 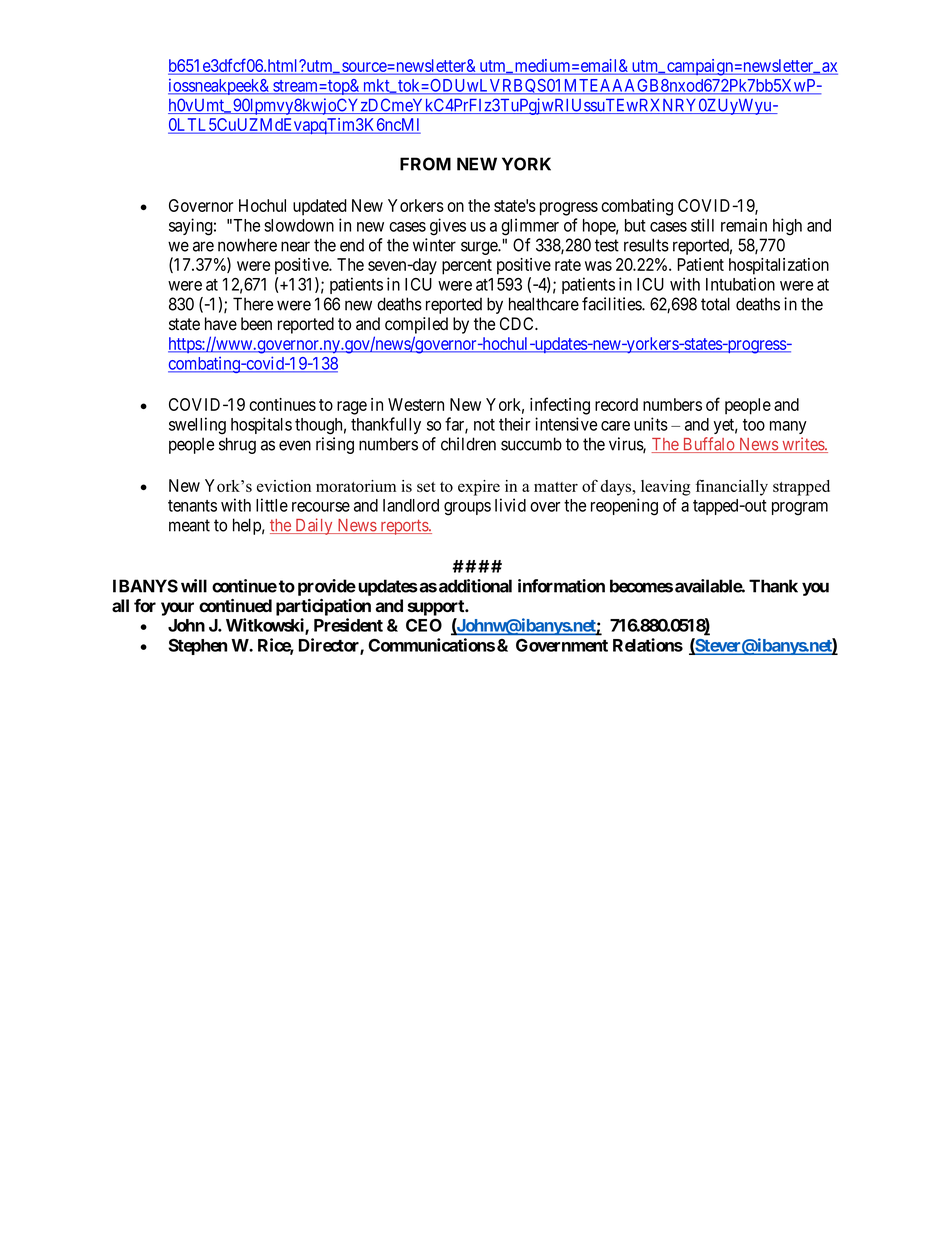 What do you see at coordinates (530, 227) in the screenshot?
I see `glimmer` at bounding box center [530, 227].
